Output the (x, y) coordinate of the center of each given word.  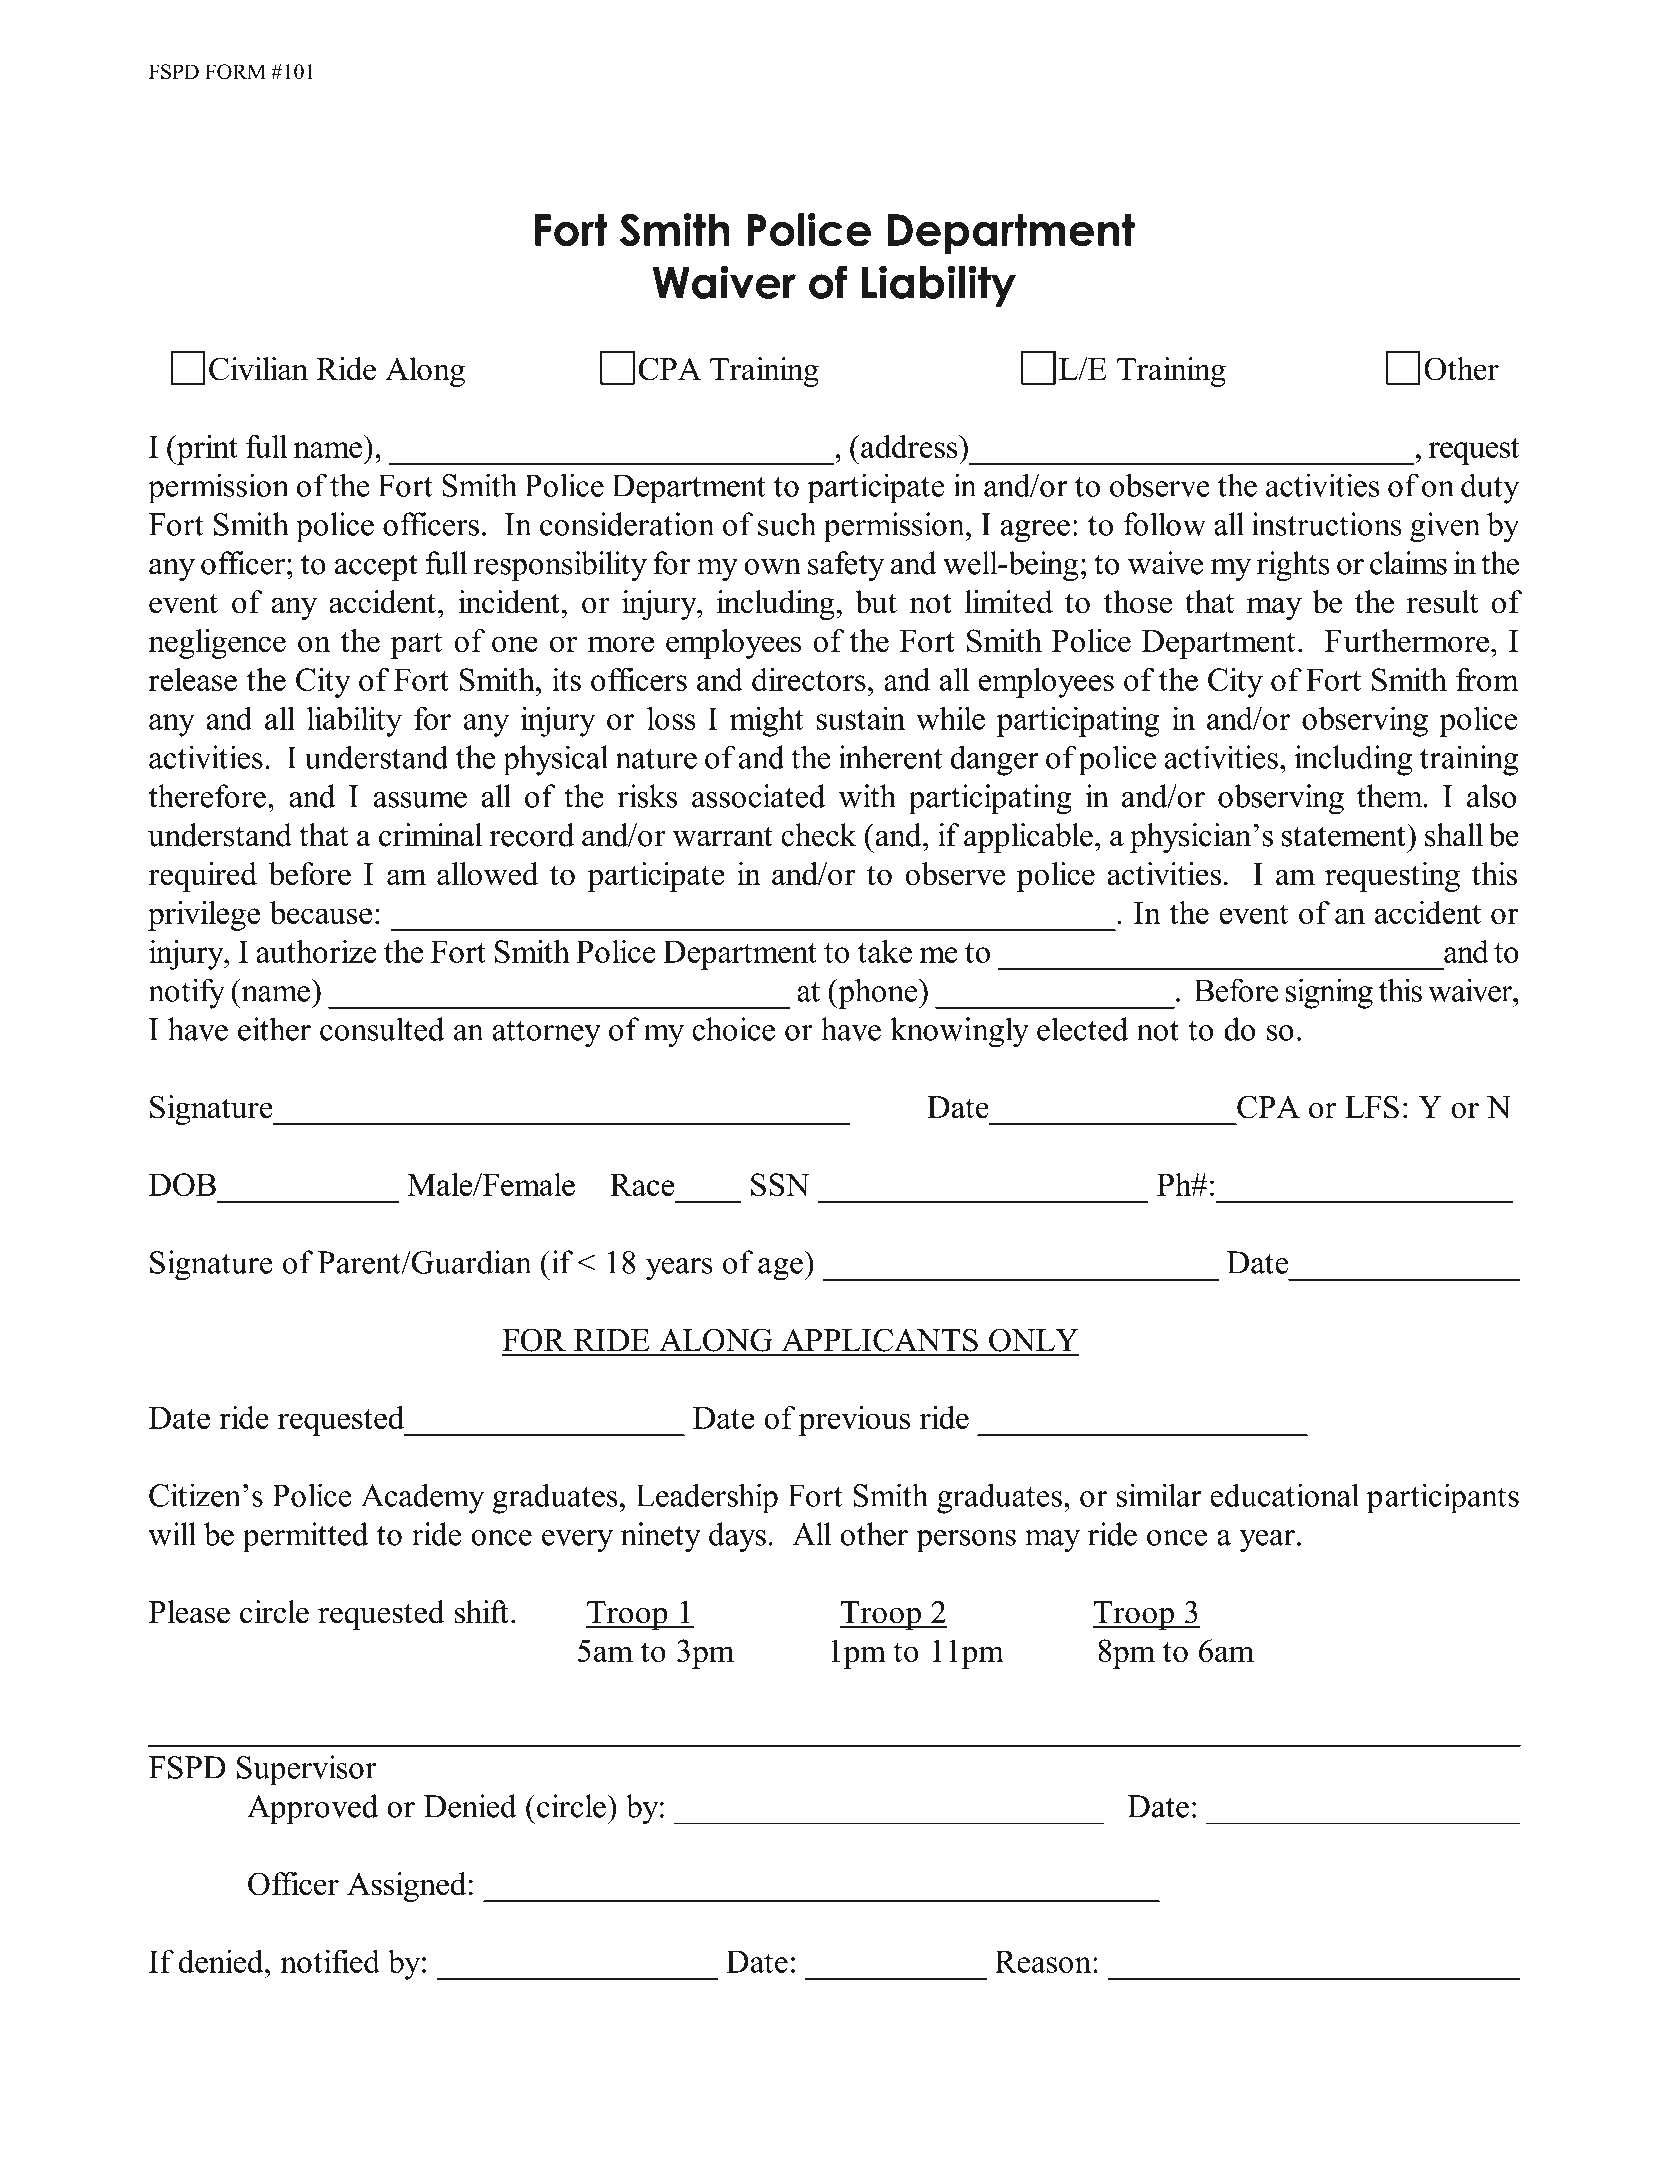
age (781, 1269)
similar (1159, 1495)
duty (1490, 488)
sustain (861, 718)
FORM (235, 72)
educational (1284, 1495)
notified (330, 1961)
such (787, 524)
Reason (1044, 1961)
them (1391, 796)
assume (420, 800)
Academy (422, 1498)
